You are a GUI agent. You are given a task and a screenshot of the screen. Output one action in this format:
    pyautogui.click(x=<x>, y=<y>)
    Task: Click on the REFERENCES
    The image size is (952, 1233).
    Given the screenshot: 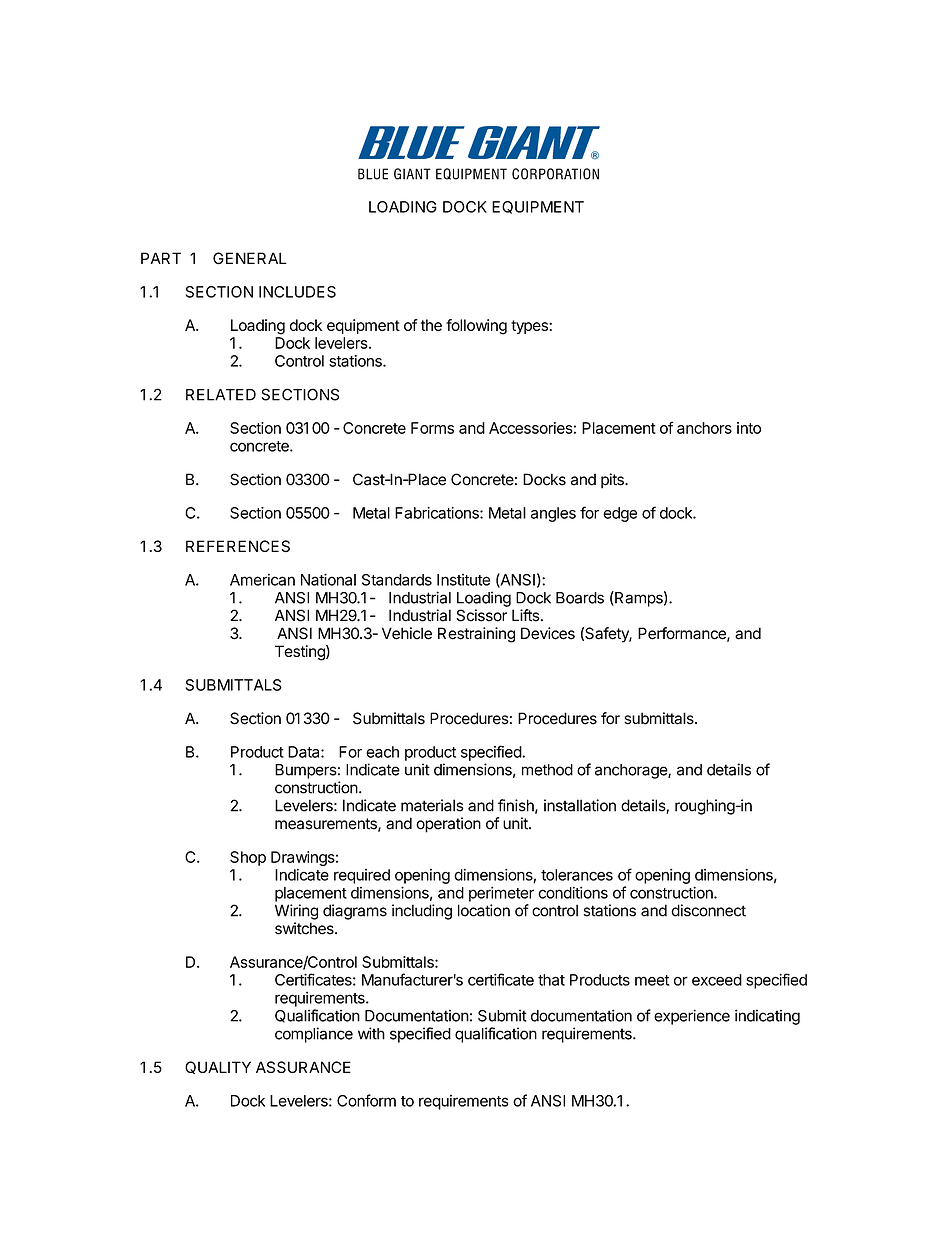 What is the action you would take?
    pyautogui.click(x=238, y=546)
